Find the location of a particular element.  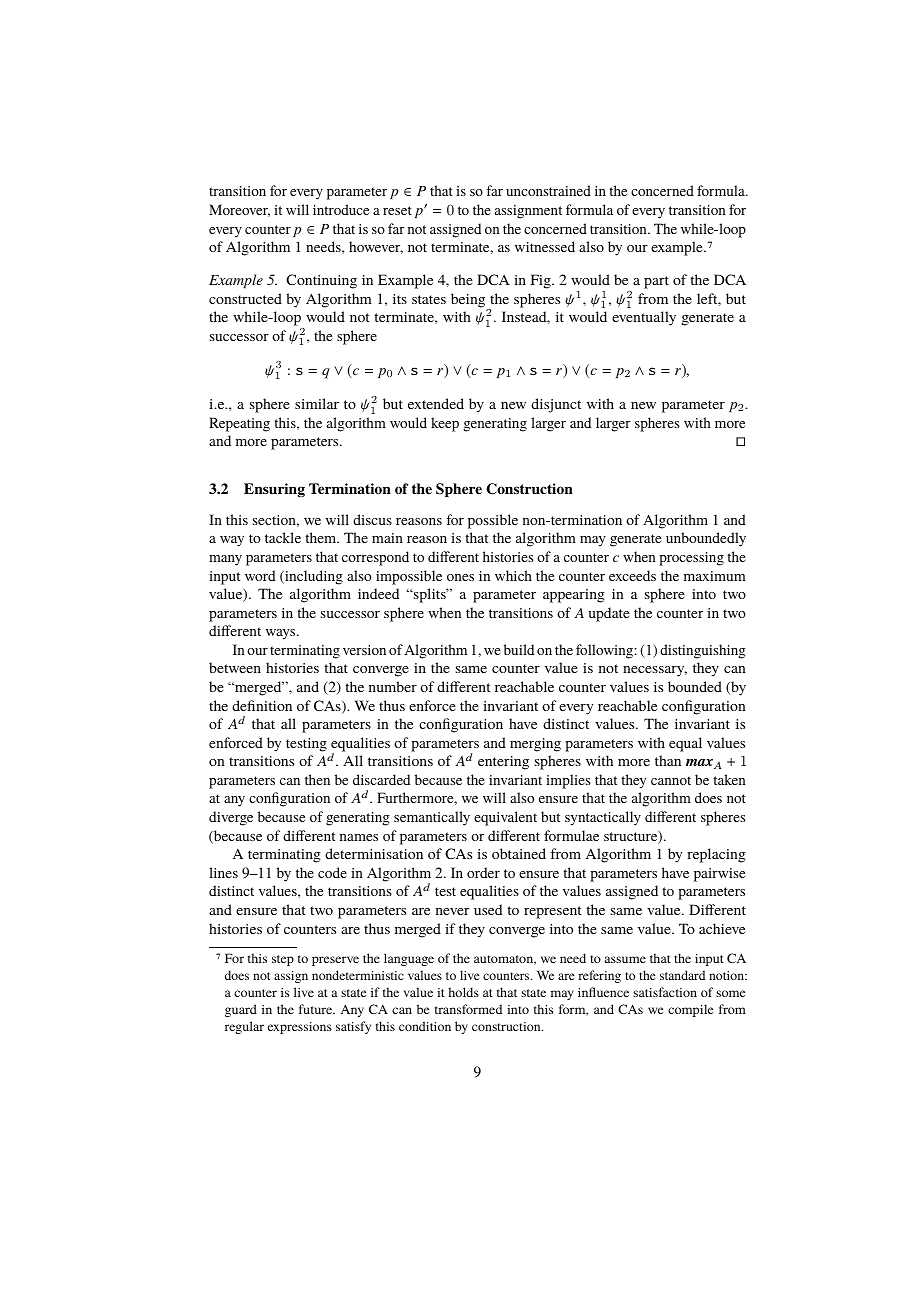

entering is located at coordinates (503, 763).
